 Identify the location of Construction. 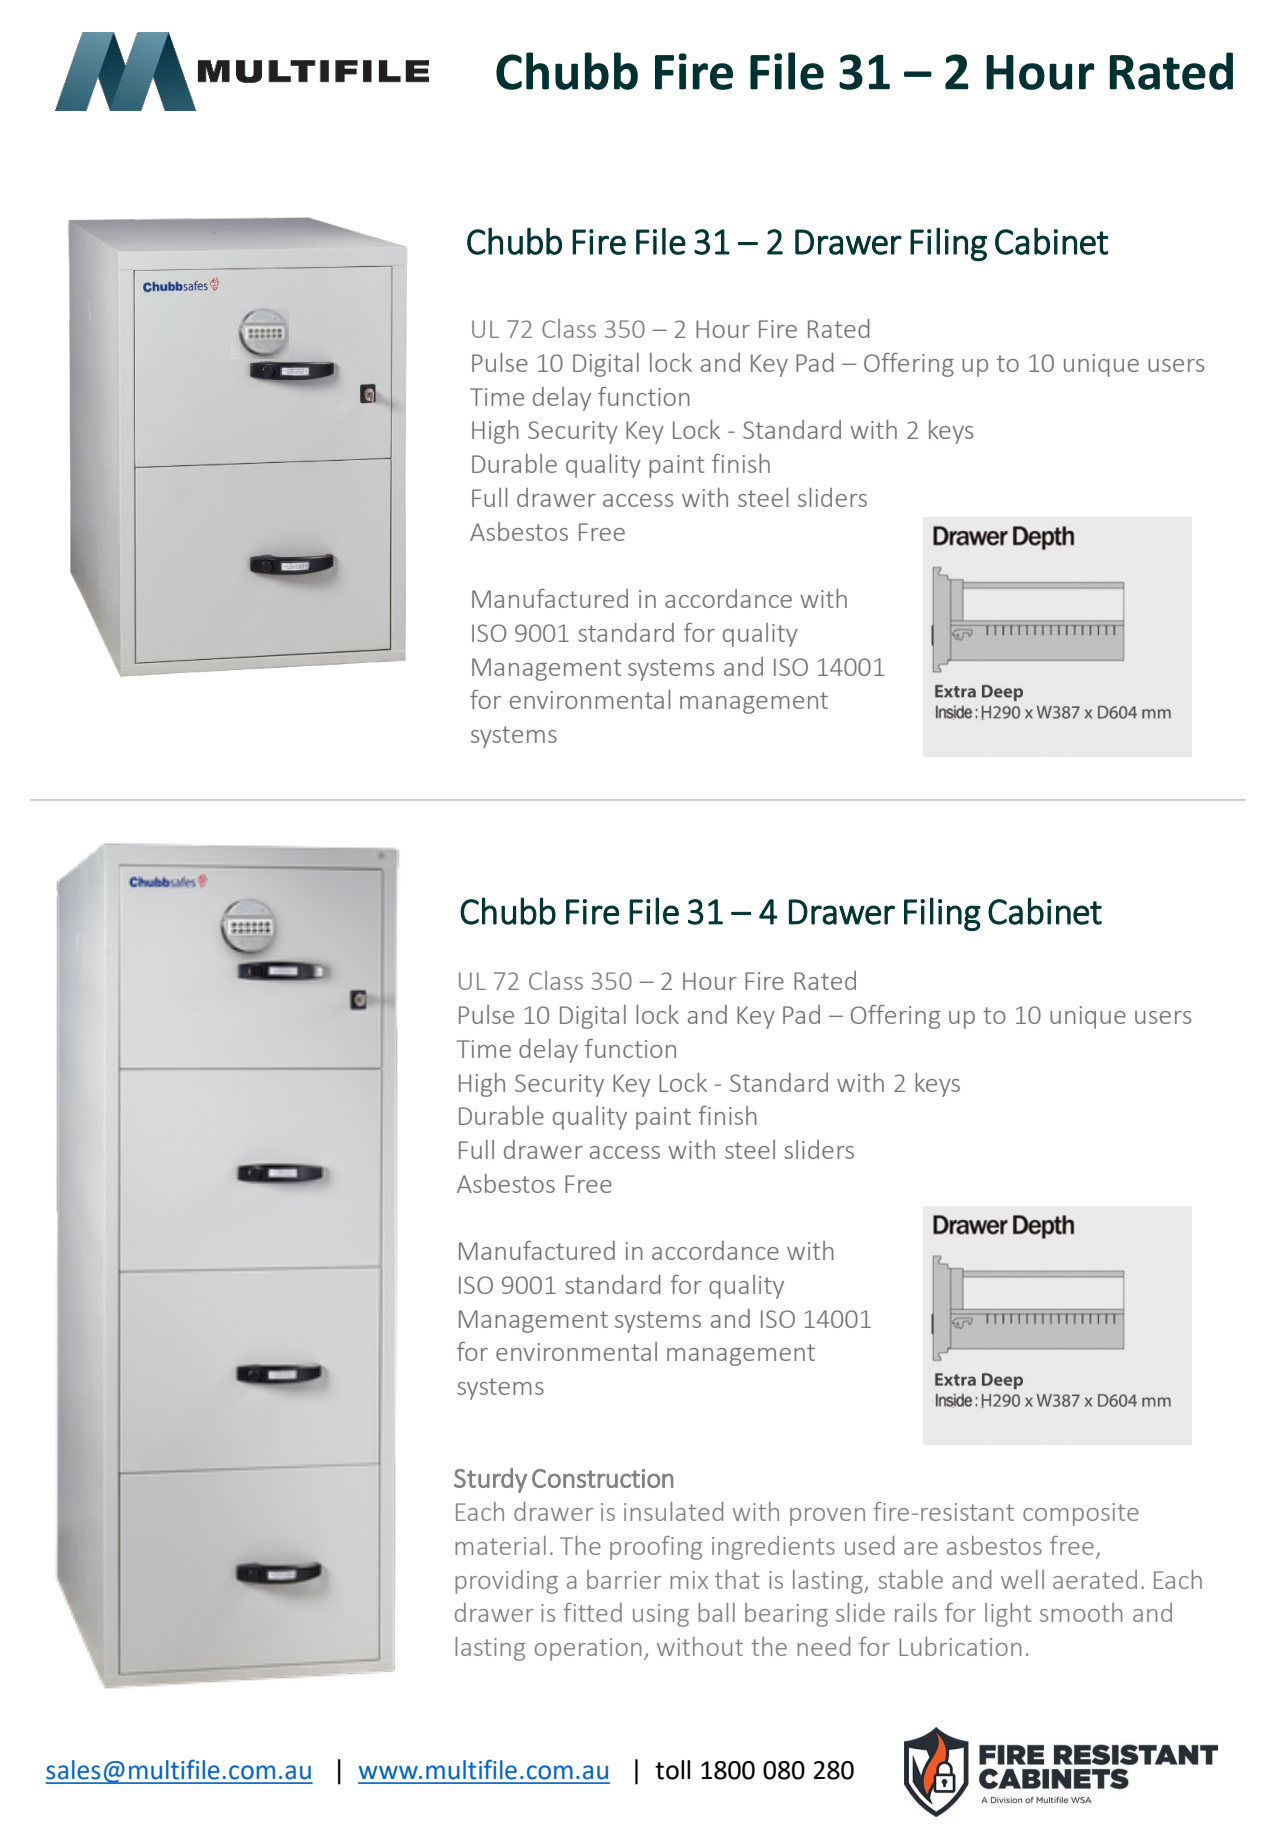
(603, 1478).
